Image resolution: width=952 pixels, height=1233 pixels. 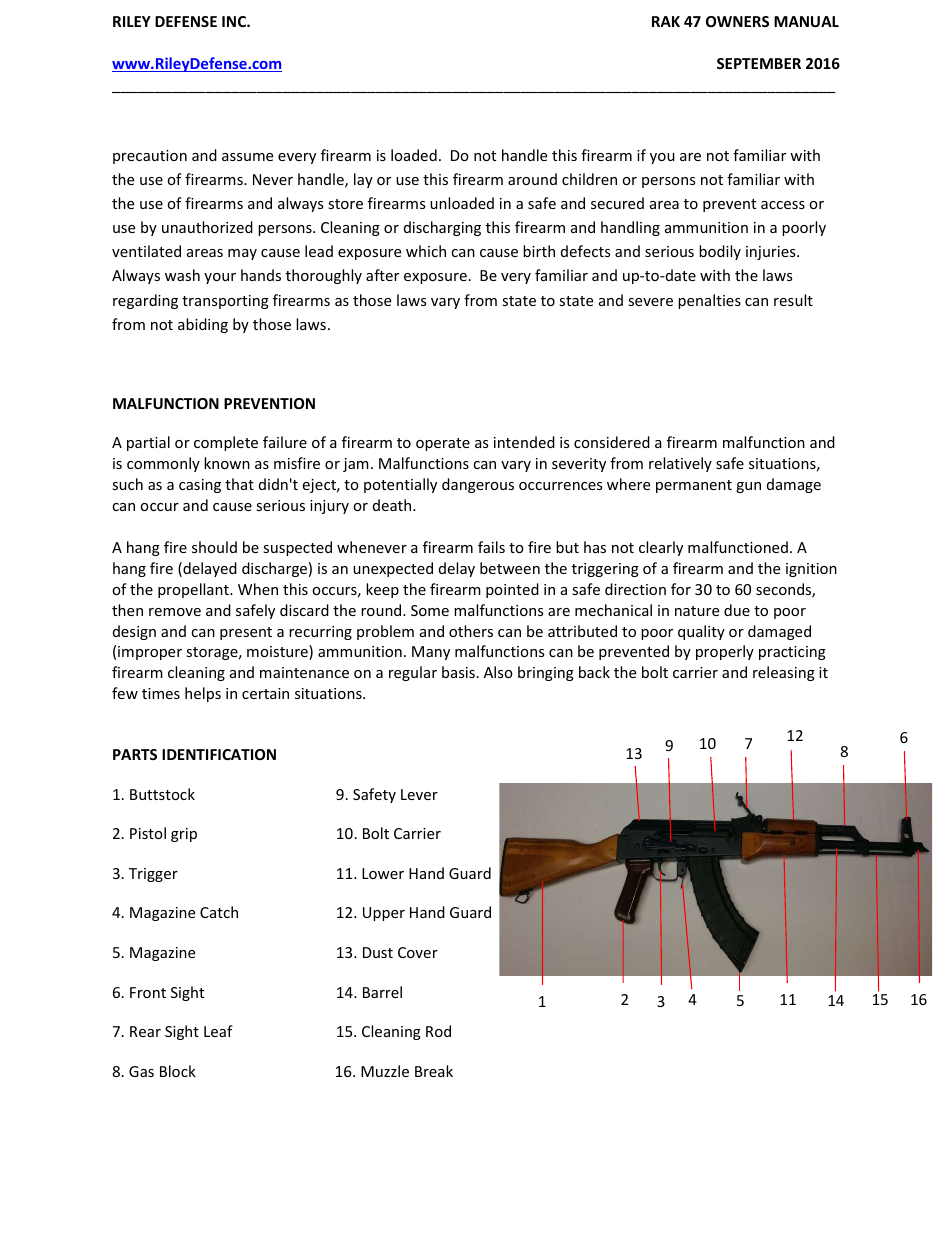 What do you see at coordinates (218, 1031) in the document?
I see `Leaf` at bounding box center [218, 1031].
